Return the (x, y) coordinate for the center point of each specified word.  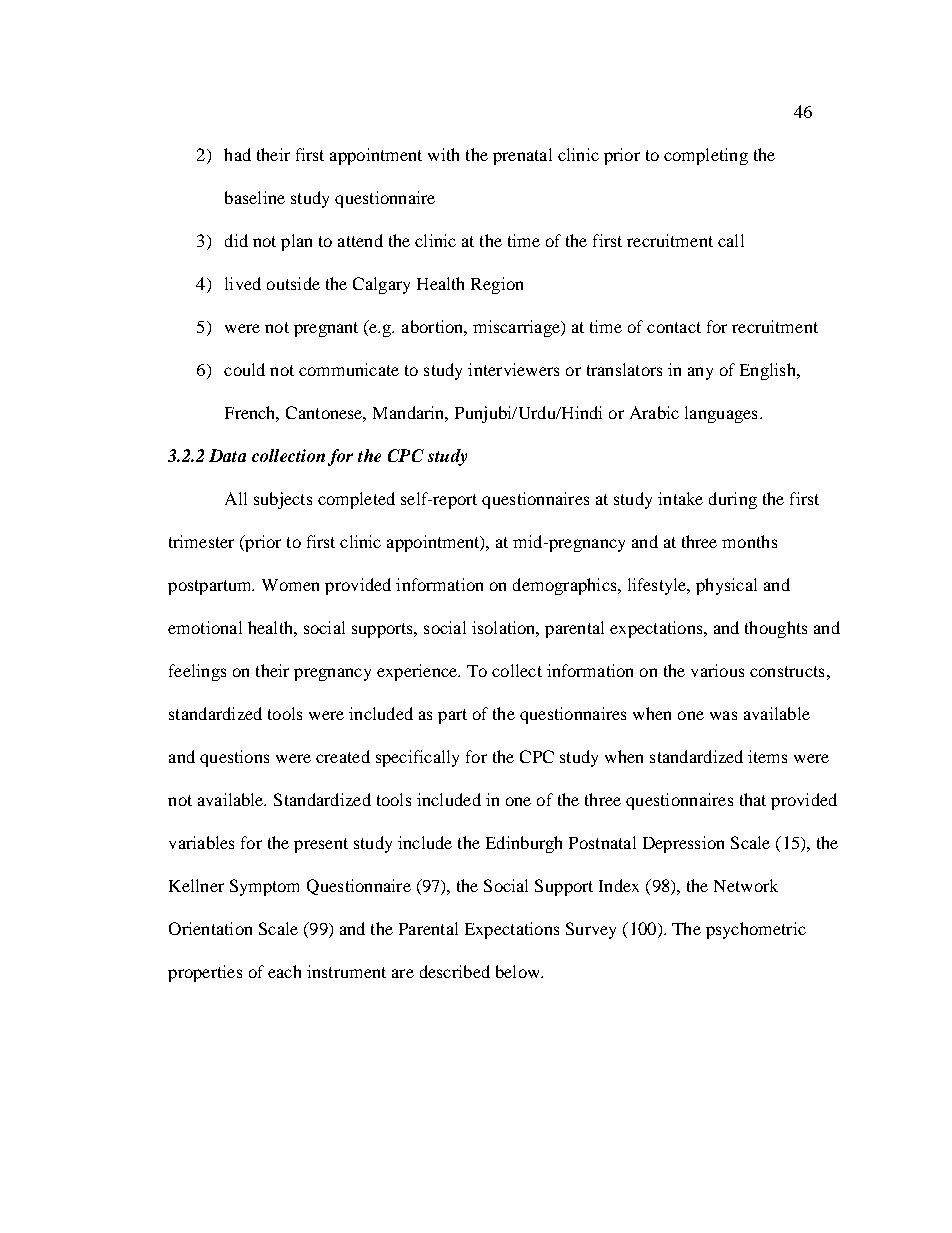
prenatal (522, 156)
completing (706, 156)
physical (726, 586)
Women (290, 585)
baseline (255, 197)
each (284, 971)
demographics (566, 586)
